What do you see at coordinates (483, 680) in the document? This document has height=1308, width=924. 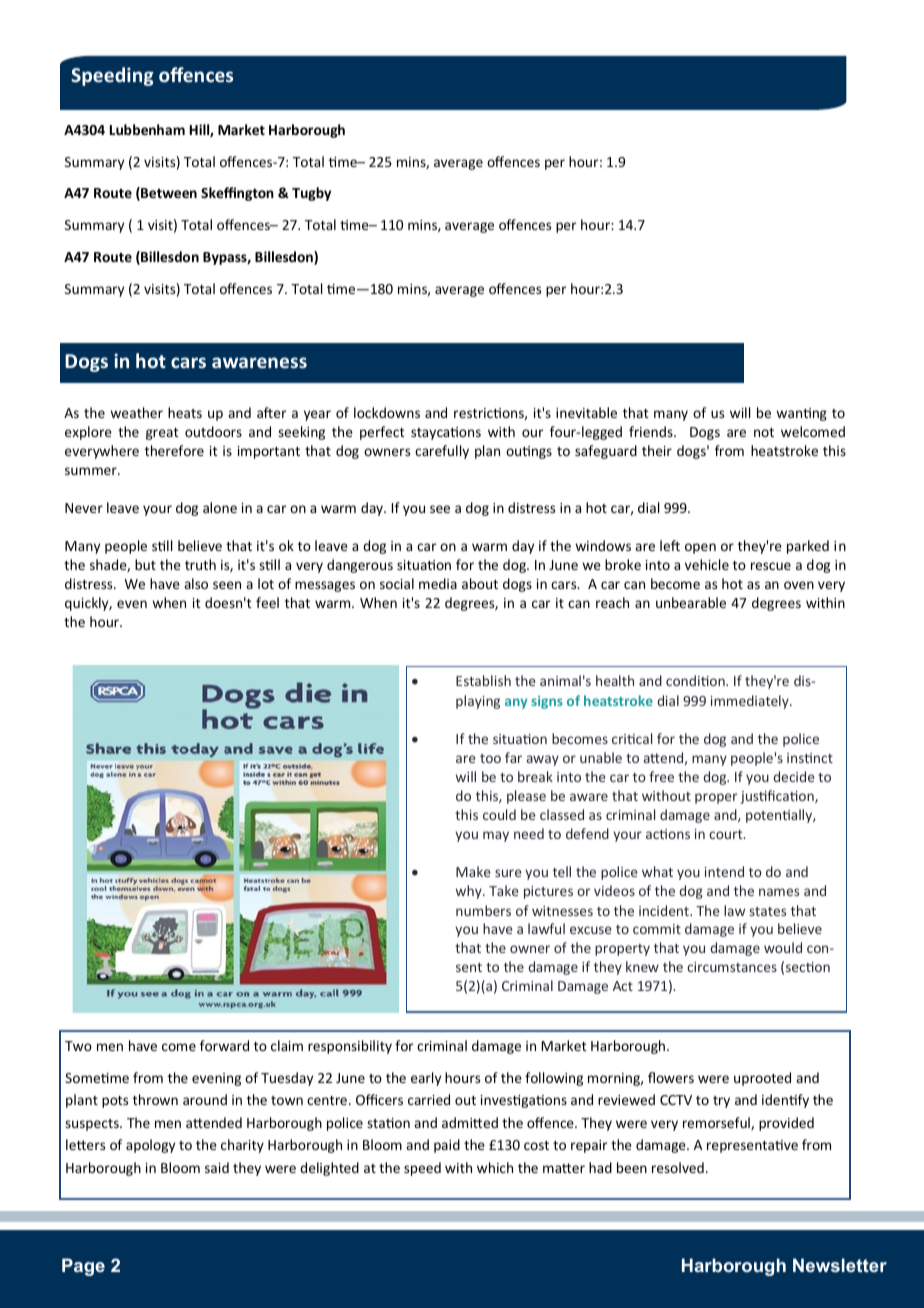 I see `Establish` at bounding box center [483, 680].
